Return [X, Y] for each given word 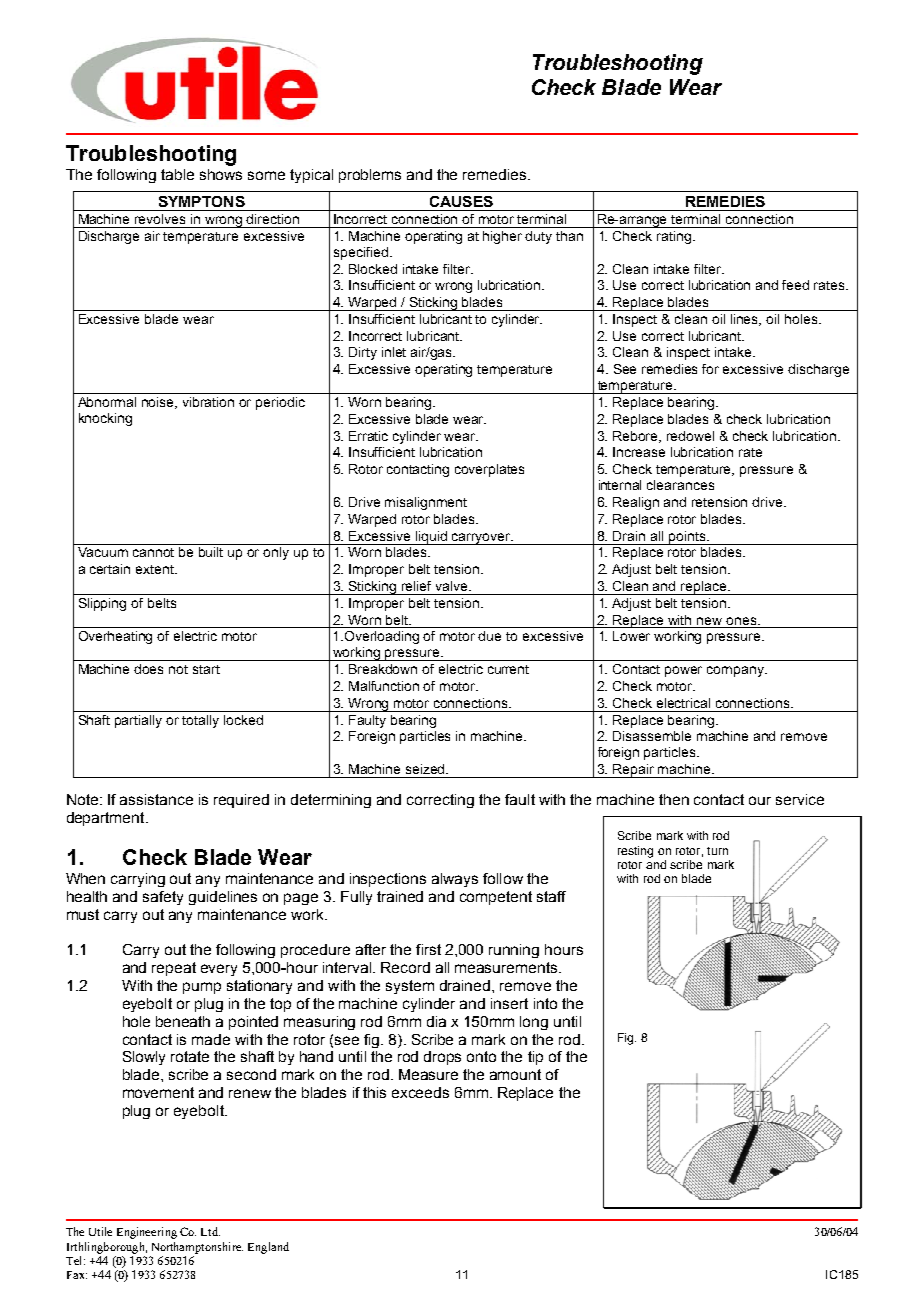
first [428, 949]
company [736, 671]
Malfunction [384, 686]
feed [795, 285]
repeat [174, 969]
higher [502, 237]
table [177, 174]
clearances [680, 485]
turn [717, 851]
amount [515, 1074]
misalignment [426, 503]
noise [159, 403]
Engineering [147, 1233]
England [268, 1248]
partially [138, 721]
